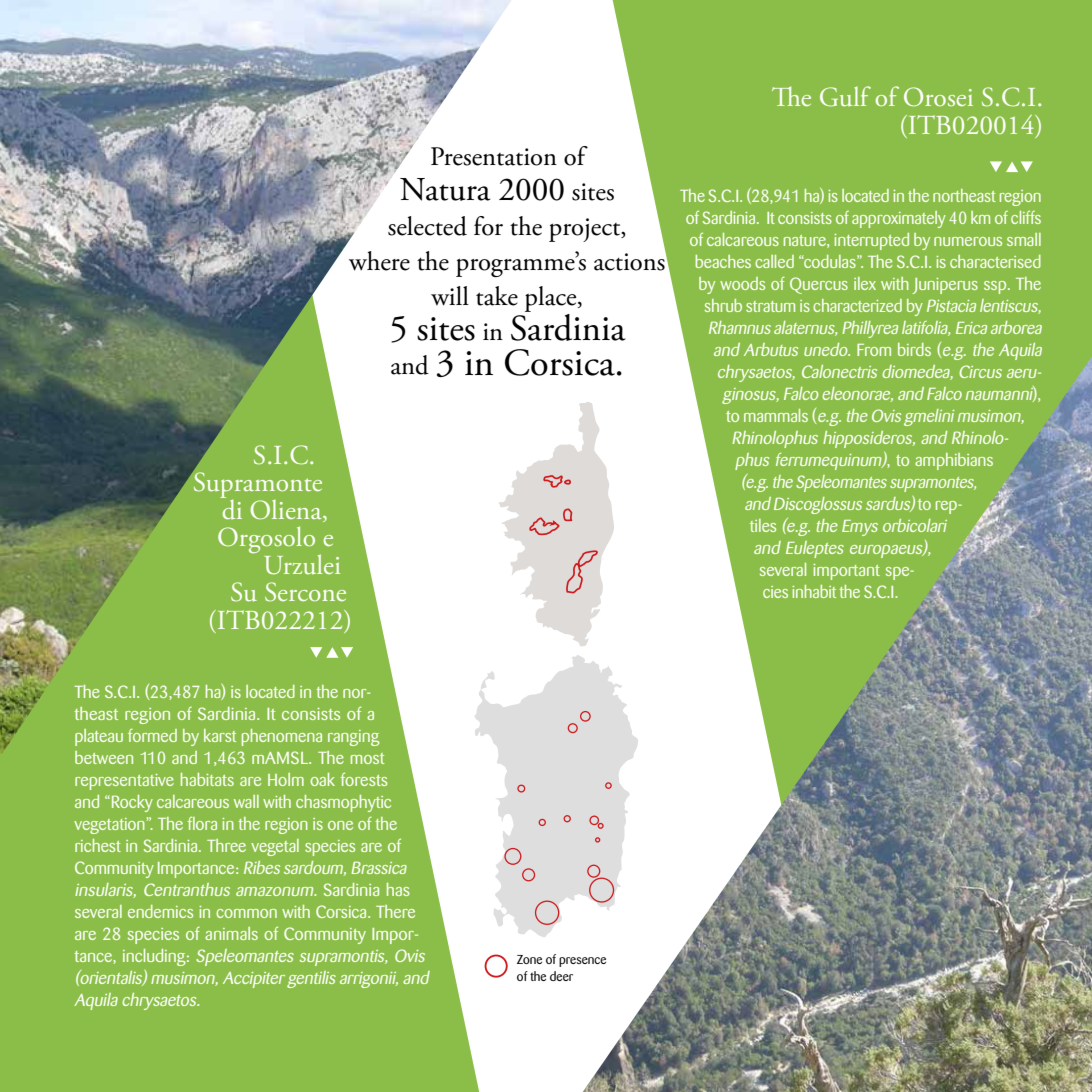 Image resolution: width=1092 pixels, height=1092 pixels. What do you see at coordinates (561, 976) in the screenshot?
I see `deer` at bounding box center [561, 976].
